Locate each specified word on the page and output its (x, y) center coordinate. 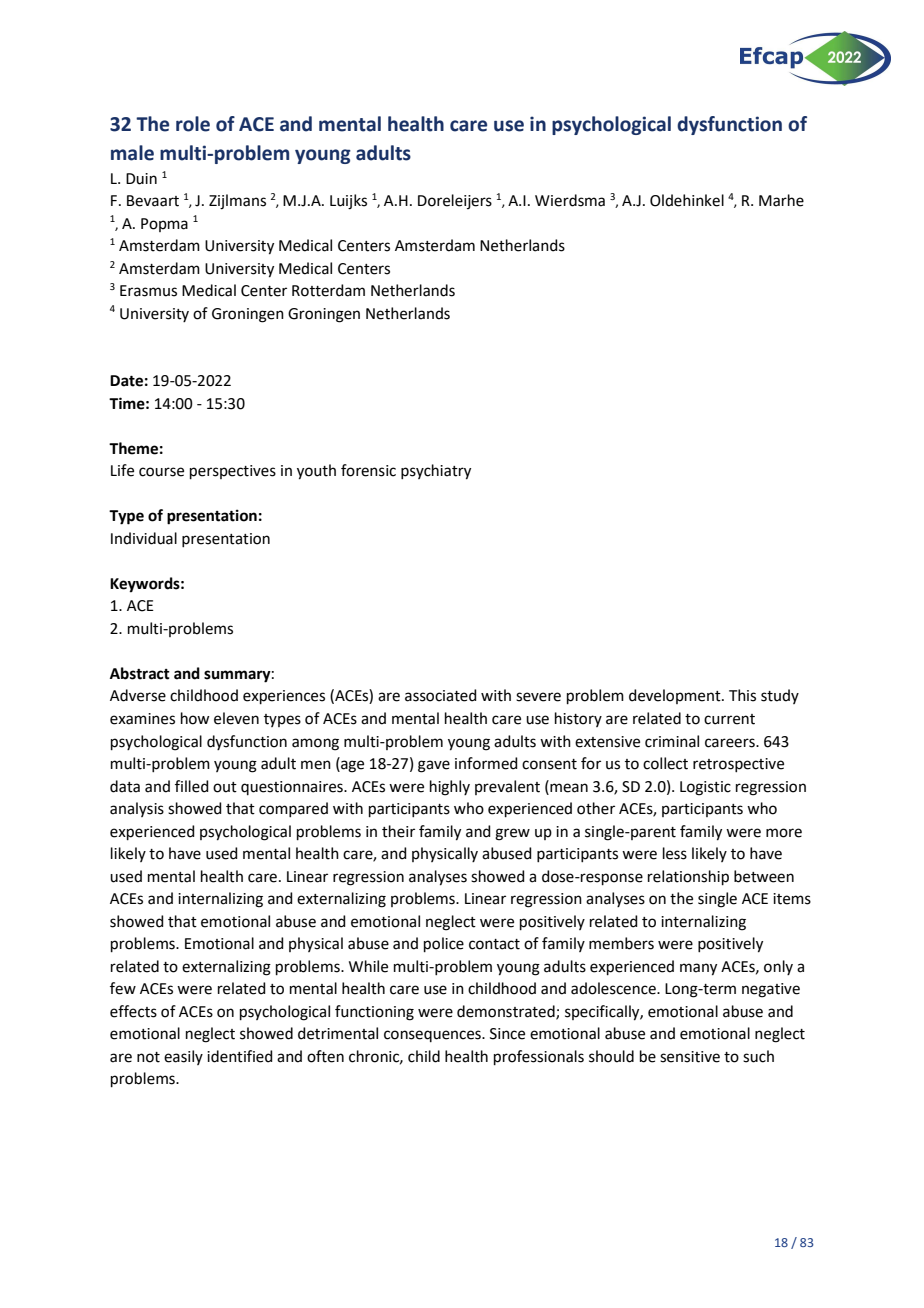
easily (183, 1057)
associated (441, 695)
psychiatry (436, 472)
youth (316, 472)
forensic (368, 470)
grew (512, 834)
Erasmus (148, 291)
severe (538, 697)
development (676, 696)
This (742, 695)
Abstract (140, 673)
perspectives (233, 472)
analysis (137, 809)
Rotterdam (328, 290)
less (675, 853)
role (193, 124)
